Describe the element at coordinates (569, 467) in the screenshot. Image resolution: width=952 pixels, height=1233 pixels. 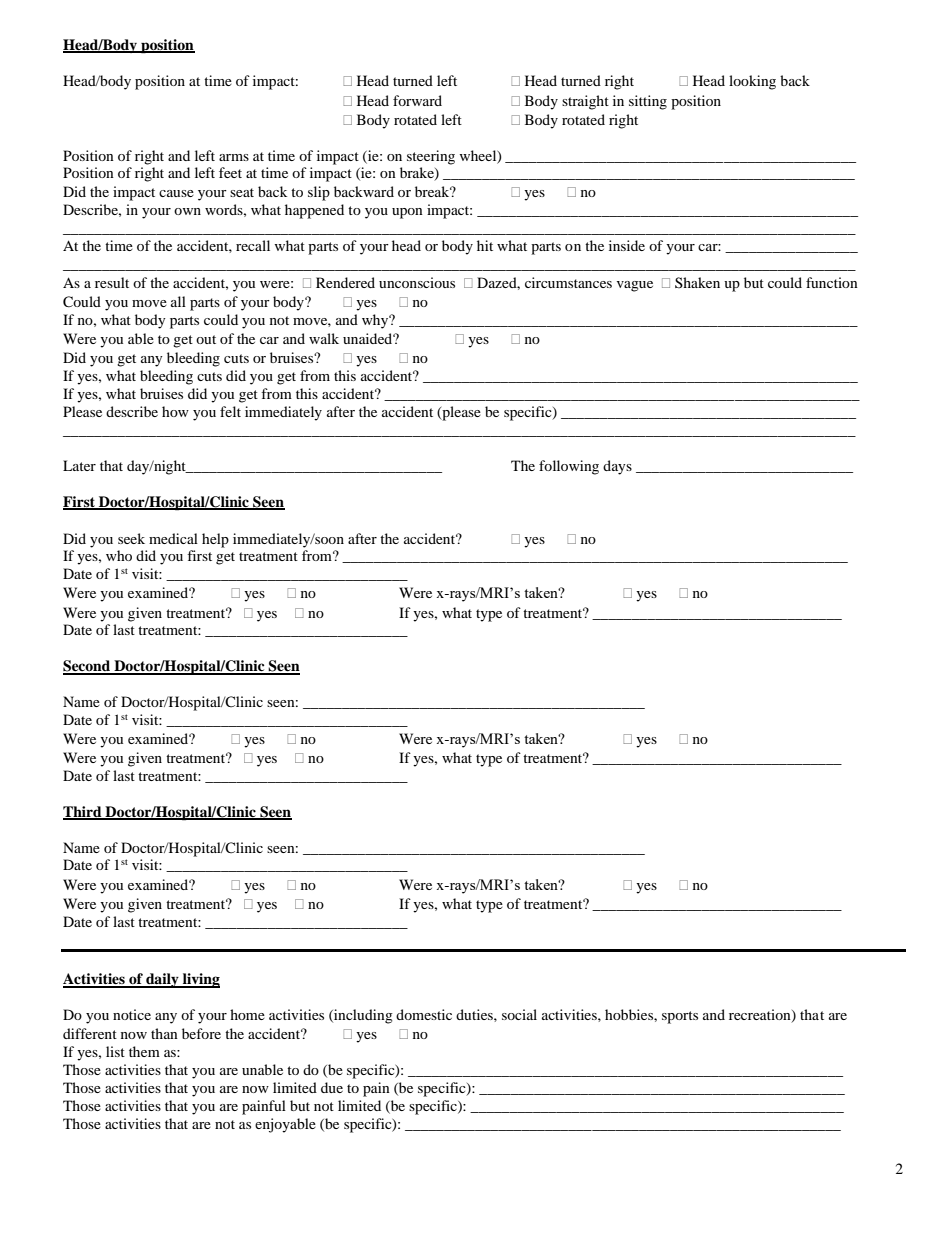
I see `following` at that location.
